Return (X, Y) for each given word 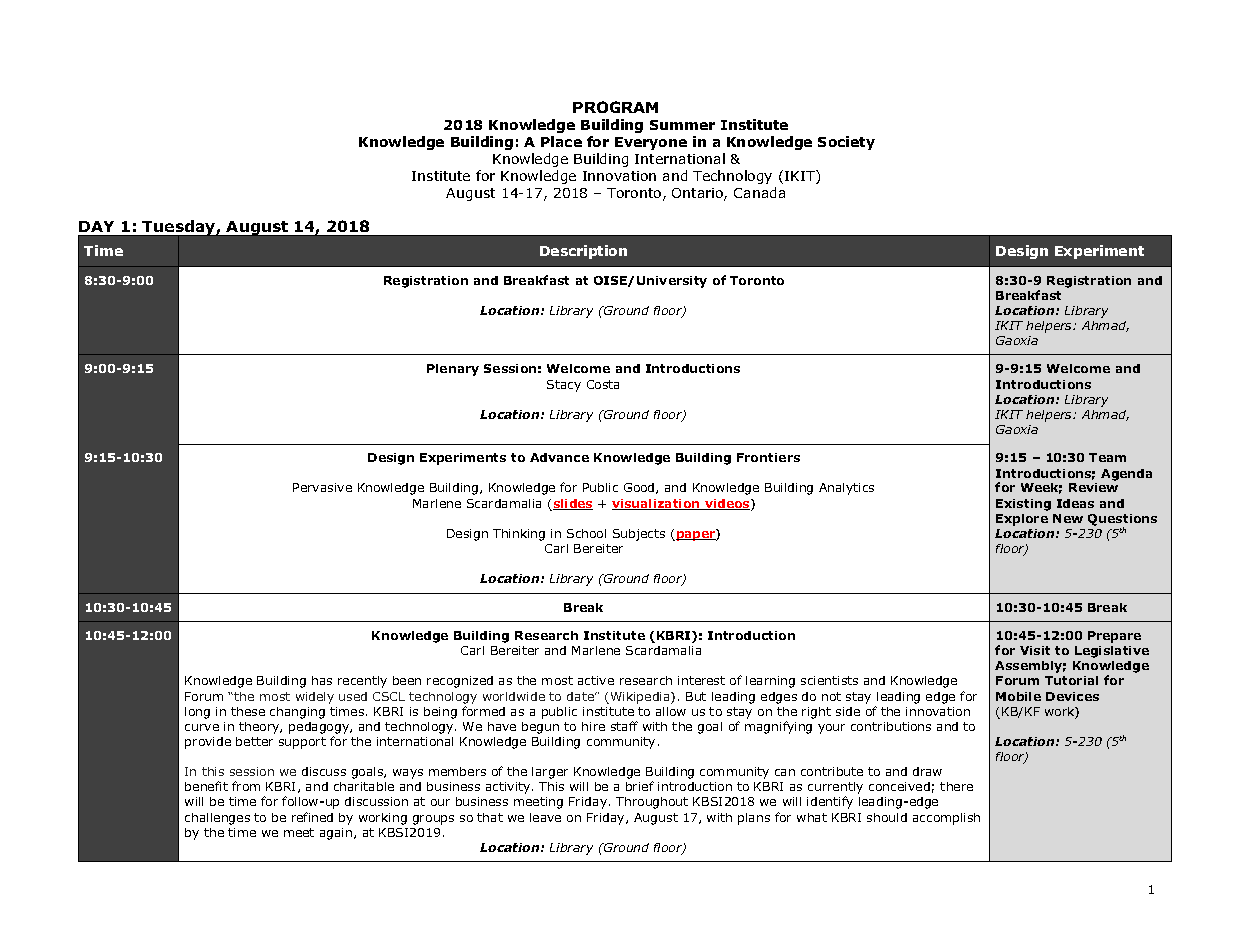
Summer (682, 125)
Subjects (639, 535)
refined (312, 817)
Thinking (519, 535)
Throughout (652, 803)
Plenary (453, 370)
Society (846, 143)
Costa (603, 384)
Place (561, 141)
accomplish (946, 819)
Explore (1022, 520)
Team (1107, 457)
